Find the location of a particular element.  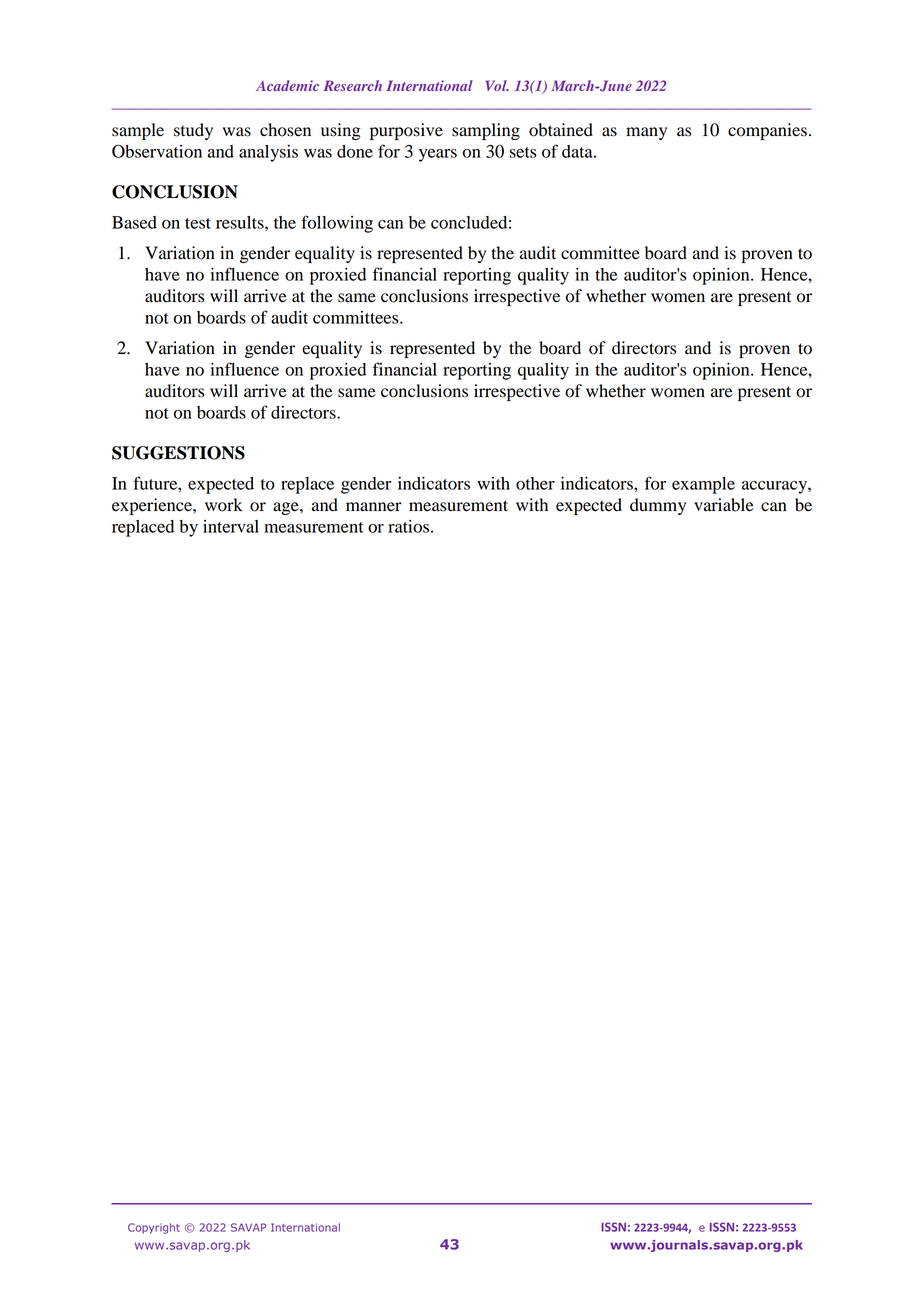

study is located at coordinates (193, 131).
